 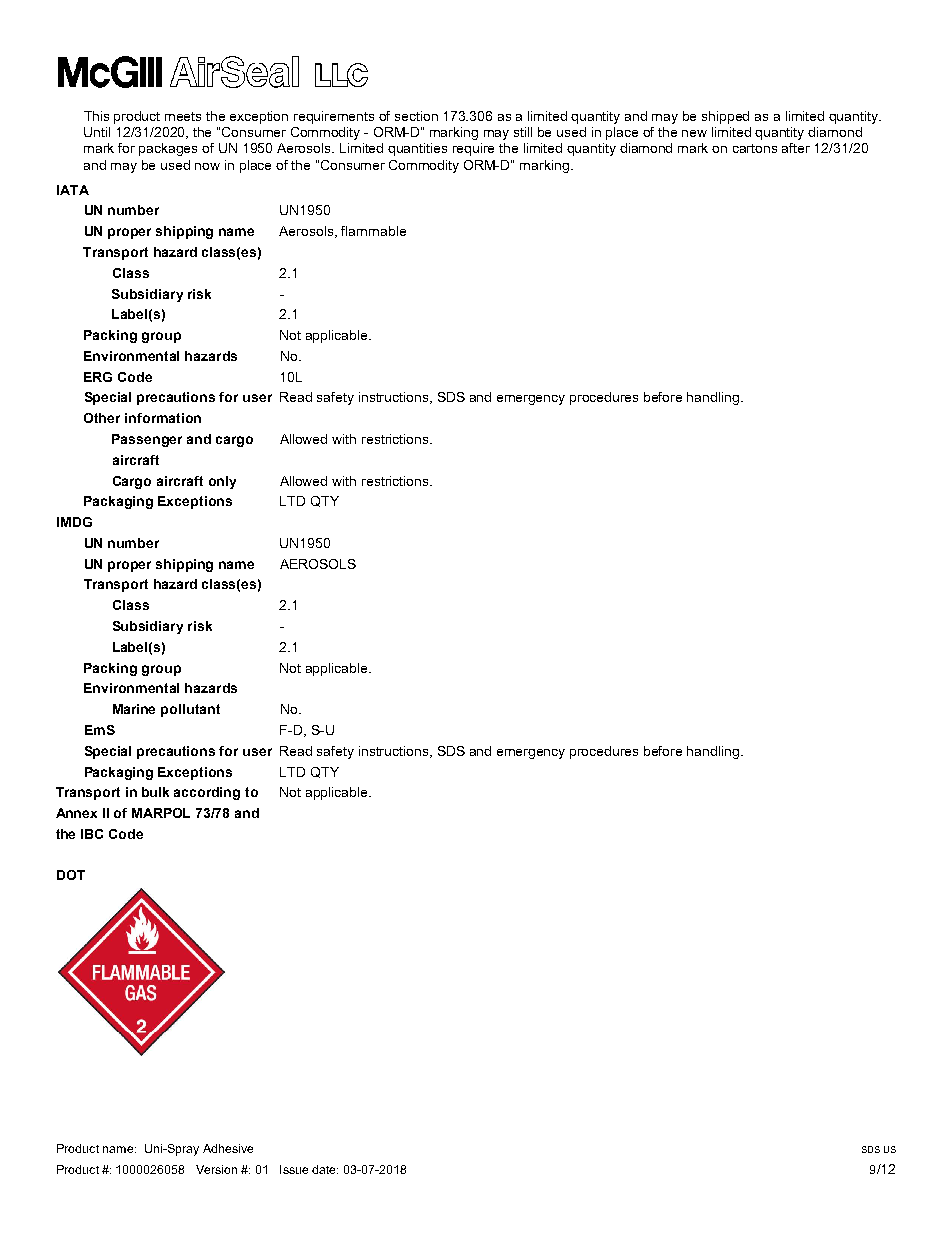 What do you see at coordinates (147, 440) in the screenshot?
I see `Passenger` at bounding box center [147, 440].
